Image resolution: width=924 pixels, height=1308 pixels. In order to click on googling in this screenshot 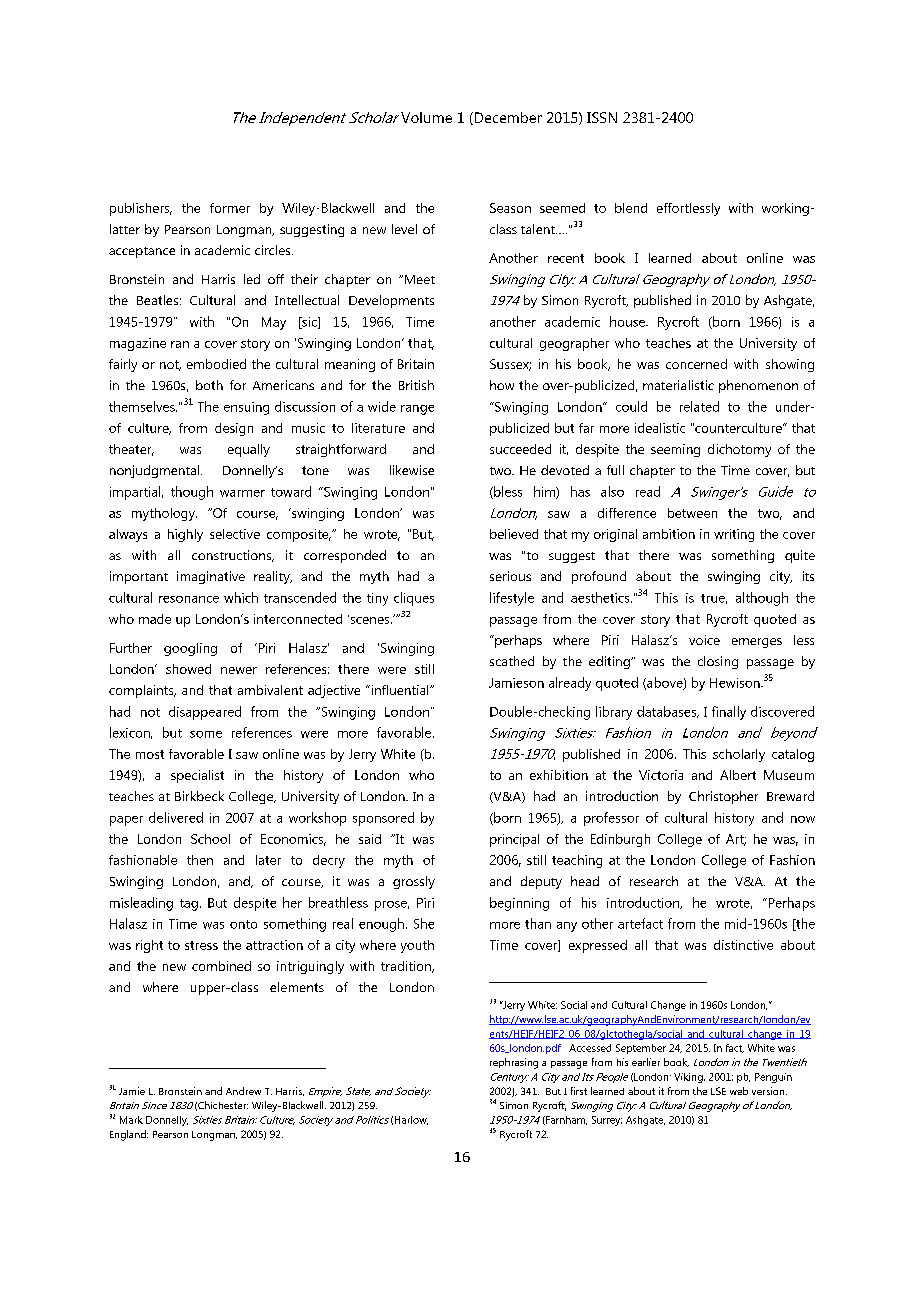, I will do `click(190, 649)`.
